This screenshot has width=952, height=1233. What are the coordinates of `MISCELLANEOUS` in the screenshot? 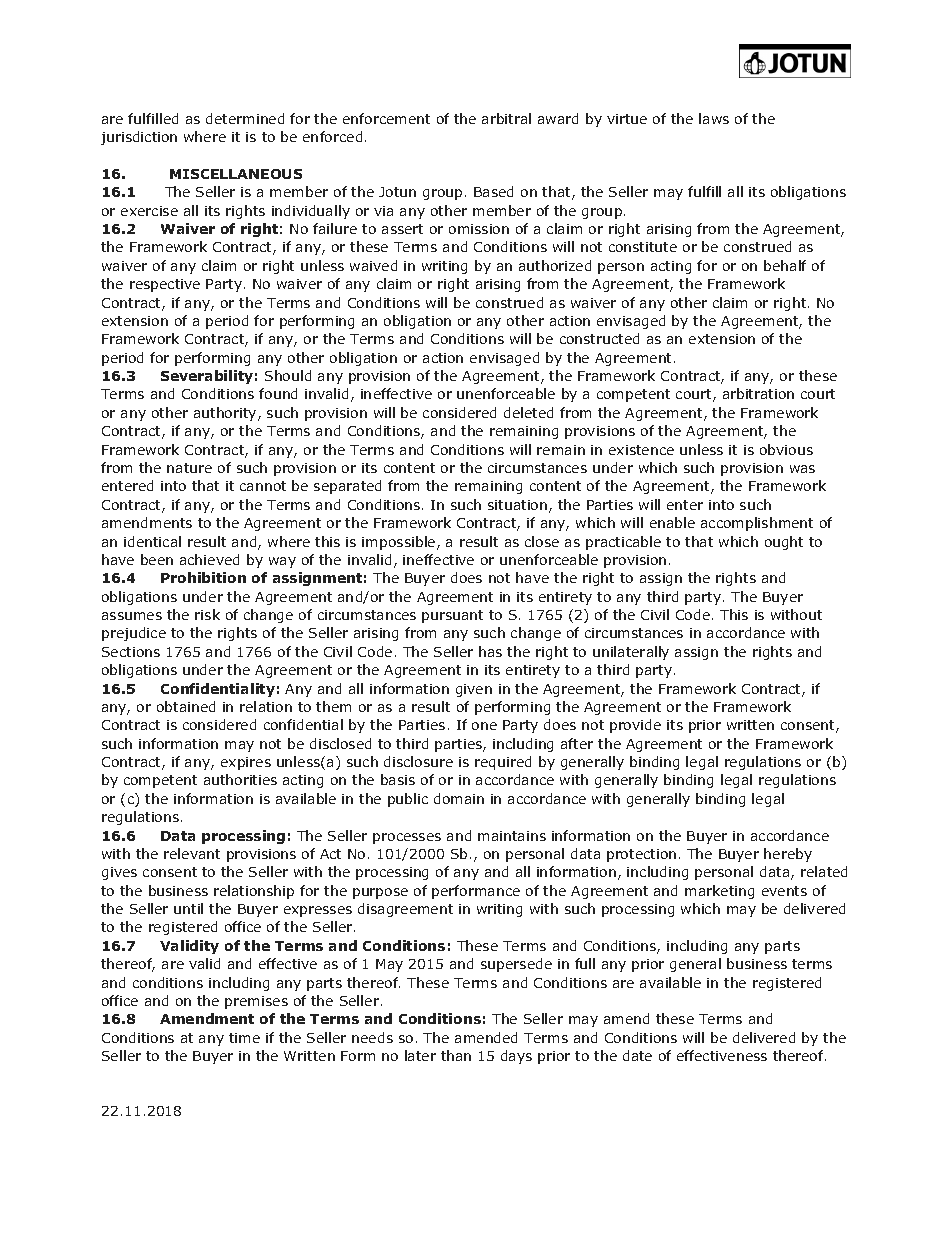 It's located at (236, 174).
